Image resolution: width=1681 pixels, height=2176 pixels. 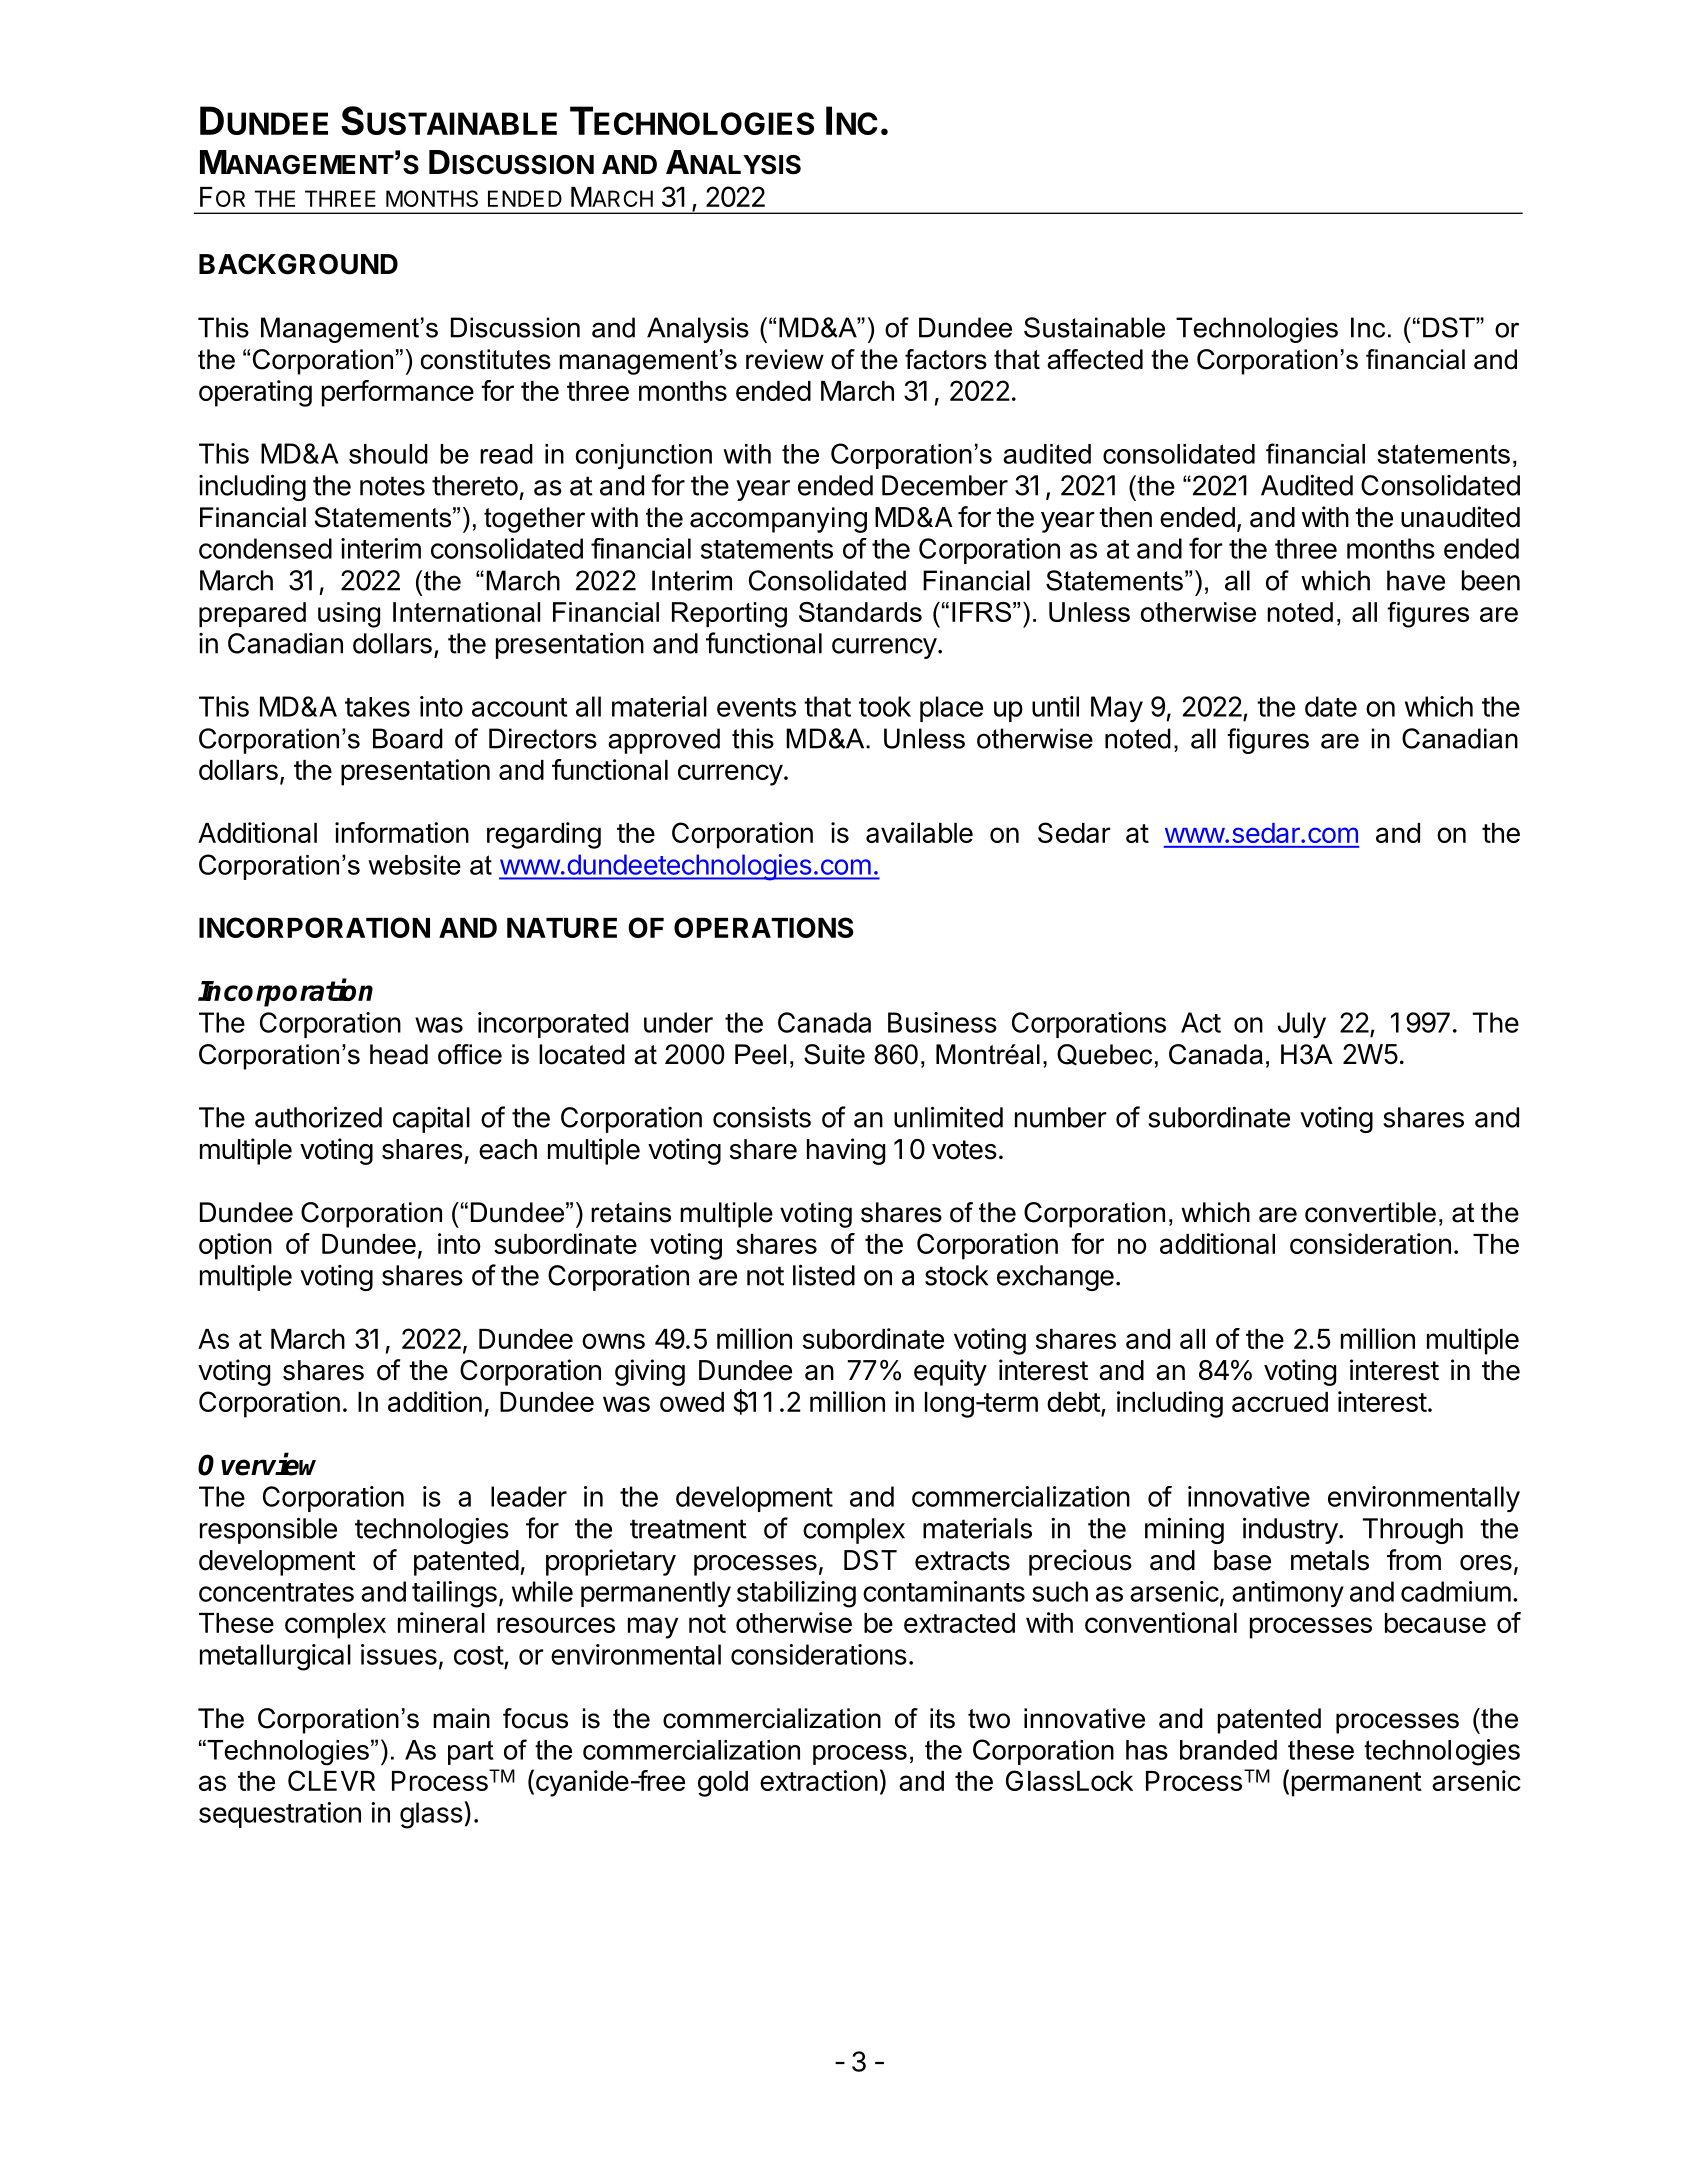 I want to click on responsible, so click(x=268, y=1530).
